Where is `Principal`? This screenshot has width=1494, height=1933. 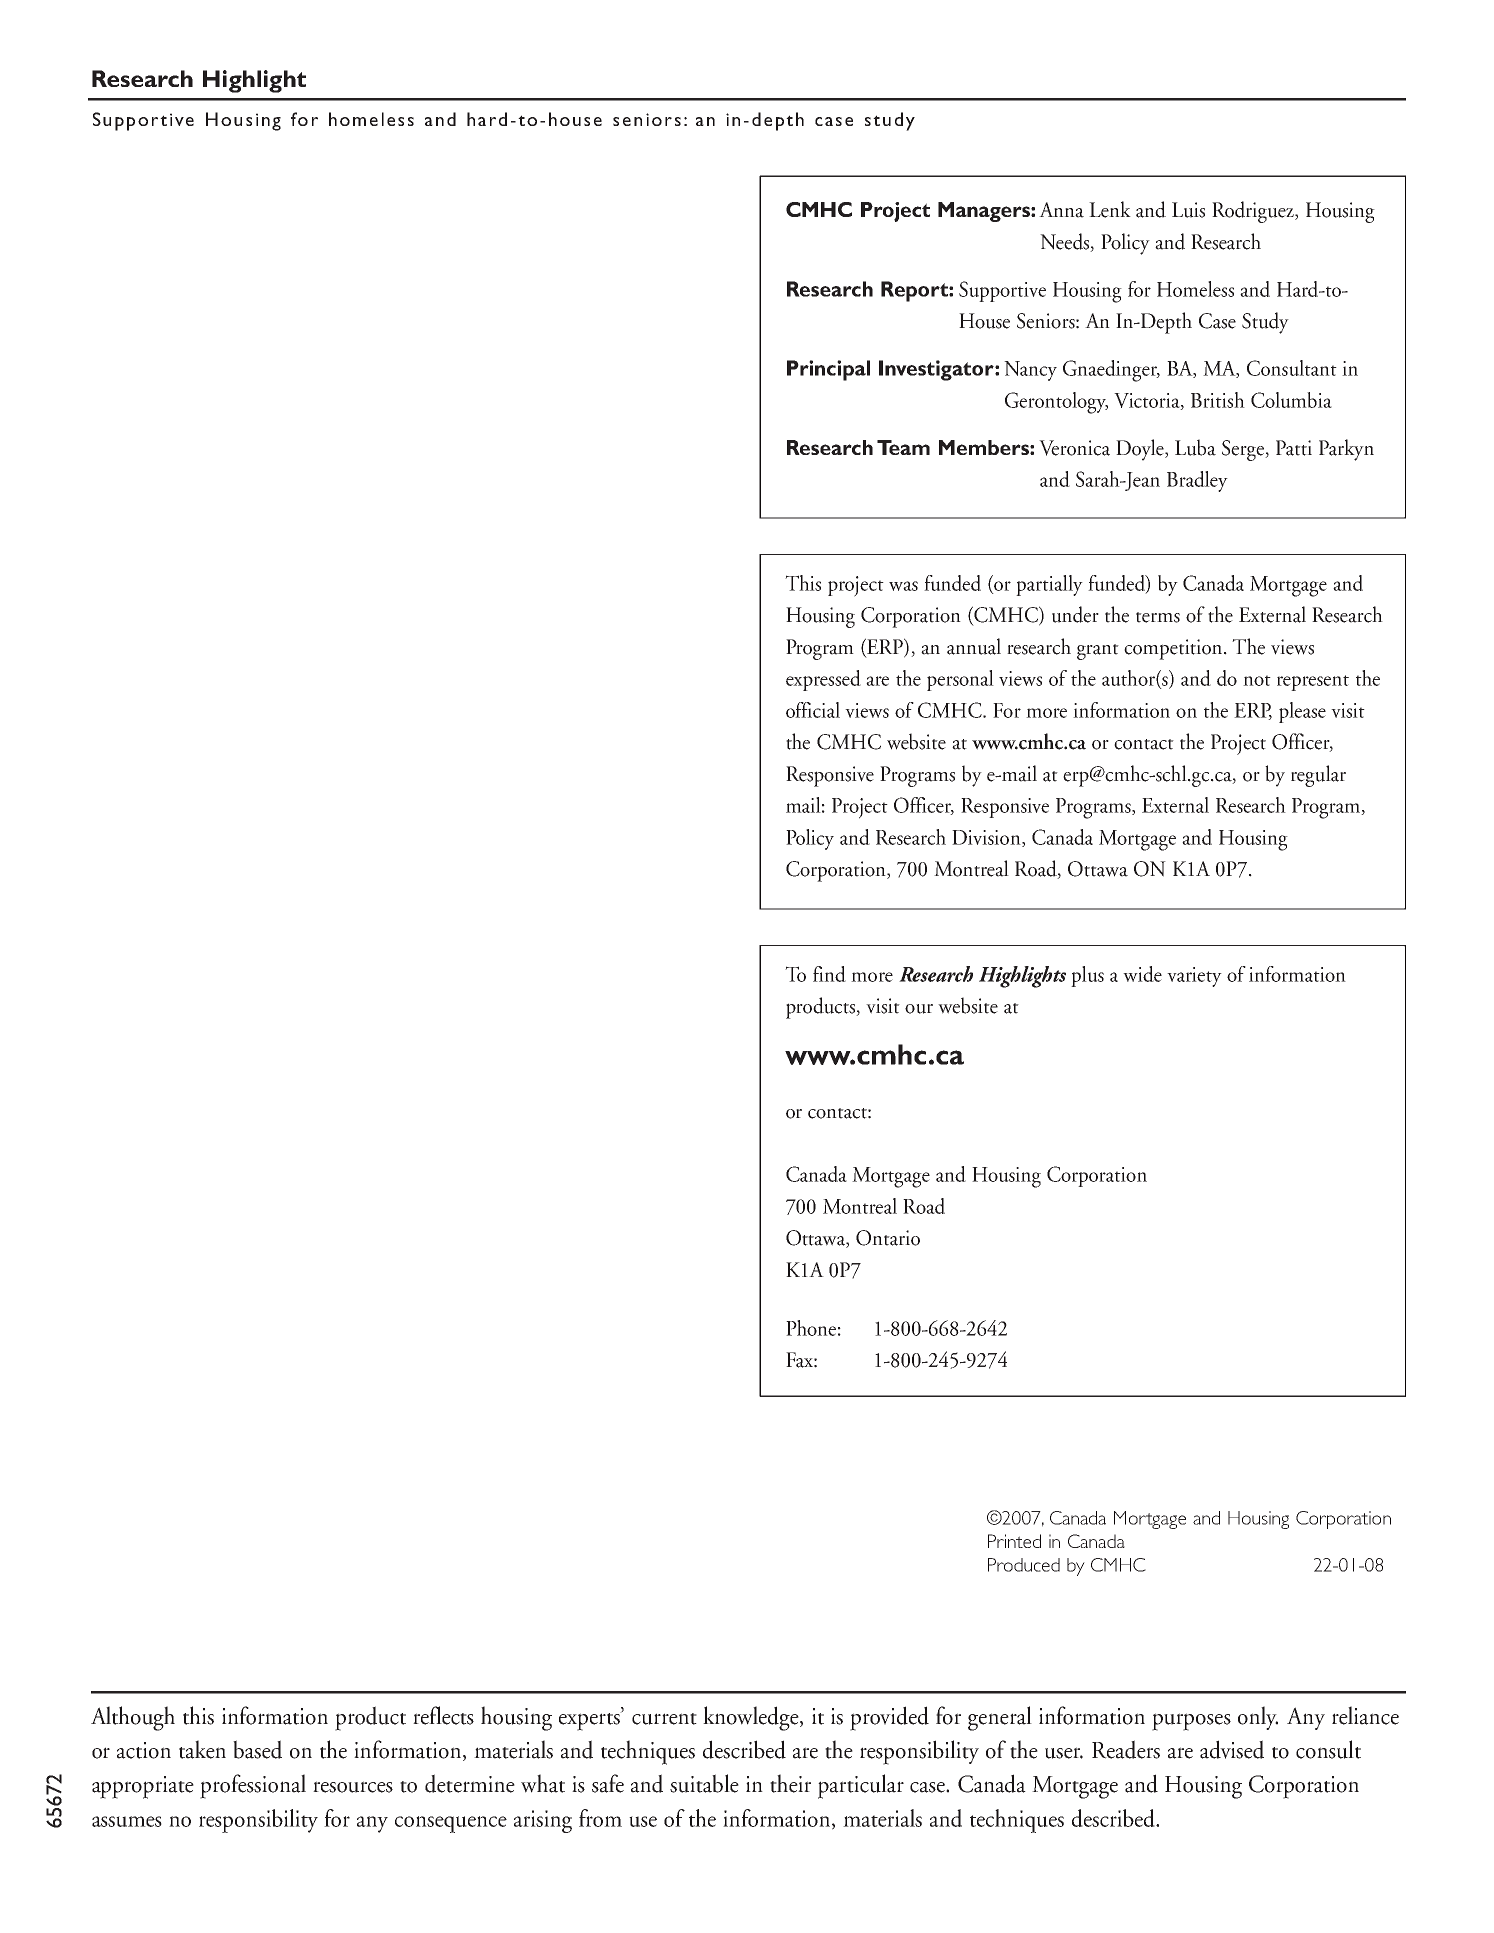
Principal is located at coordinates (828, 370).
